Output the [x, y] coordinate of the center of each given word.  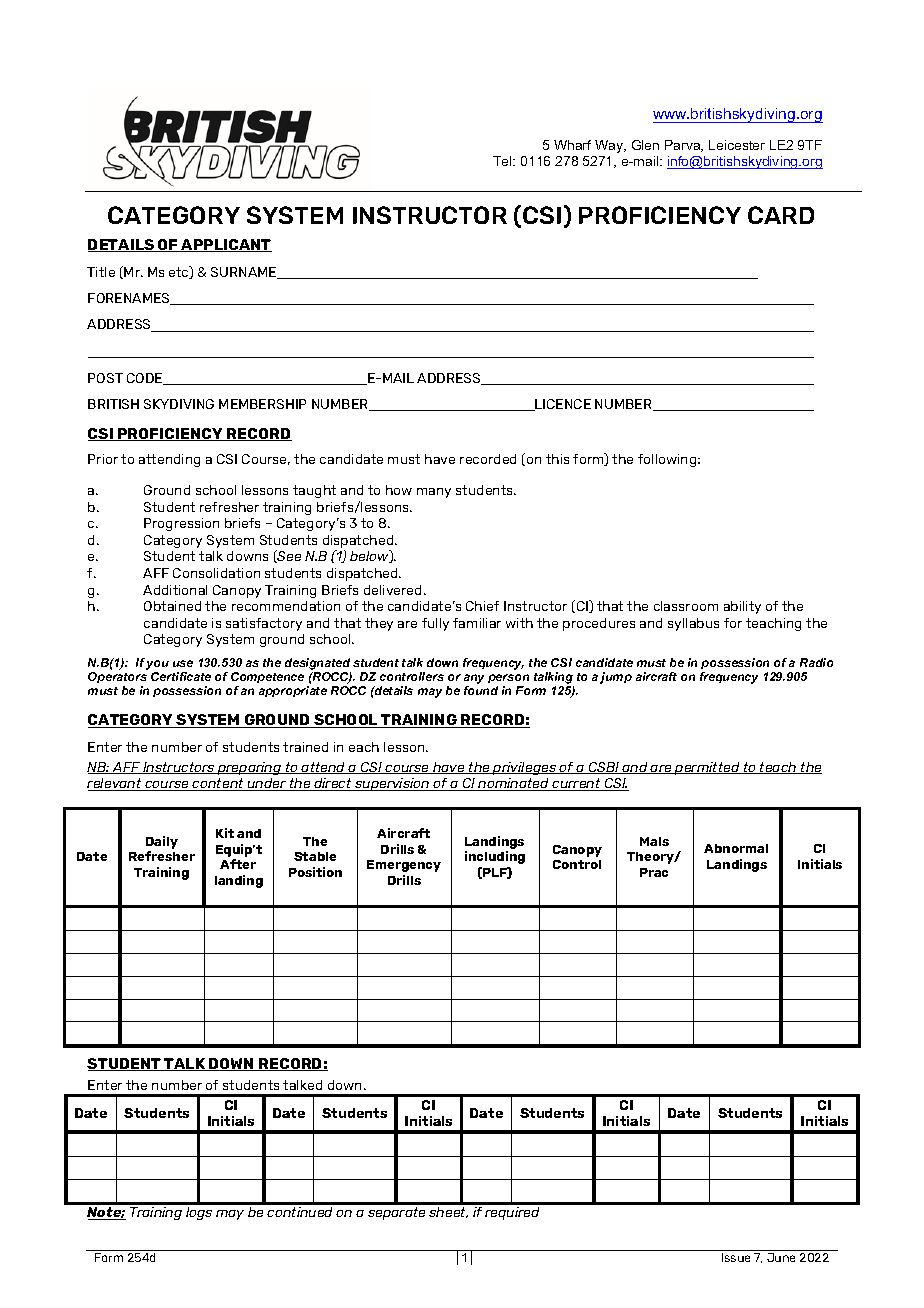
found [481, 690]
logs [199, 1213]
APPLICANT [226, 245]
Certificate [181, 676]
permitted [707, 768]
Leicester [737, 145]
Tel [503, 161]
